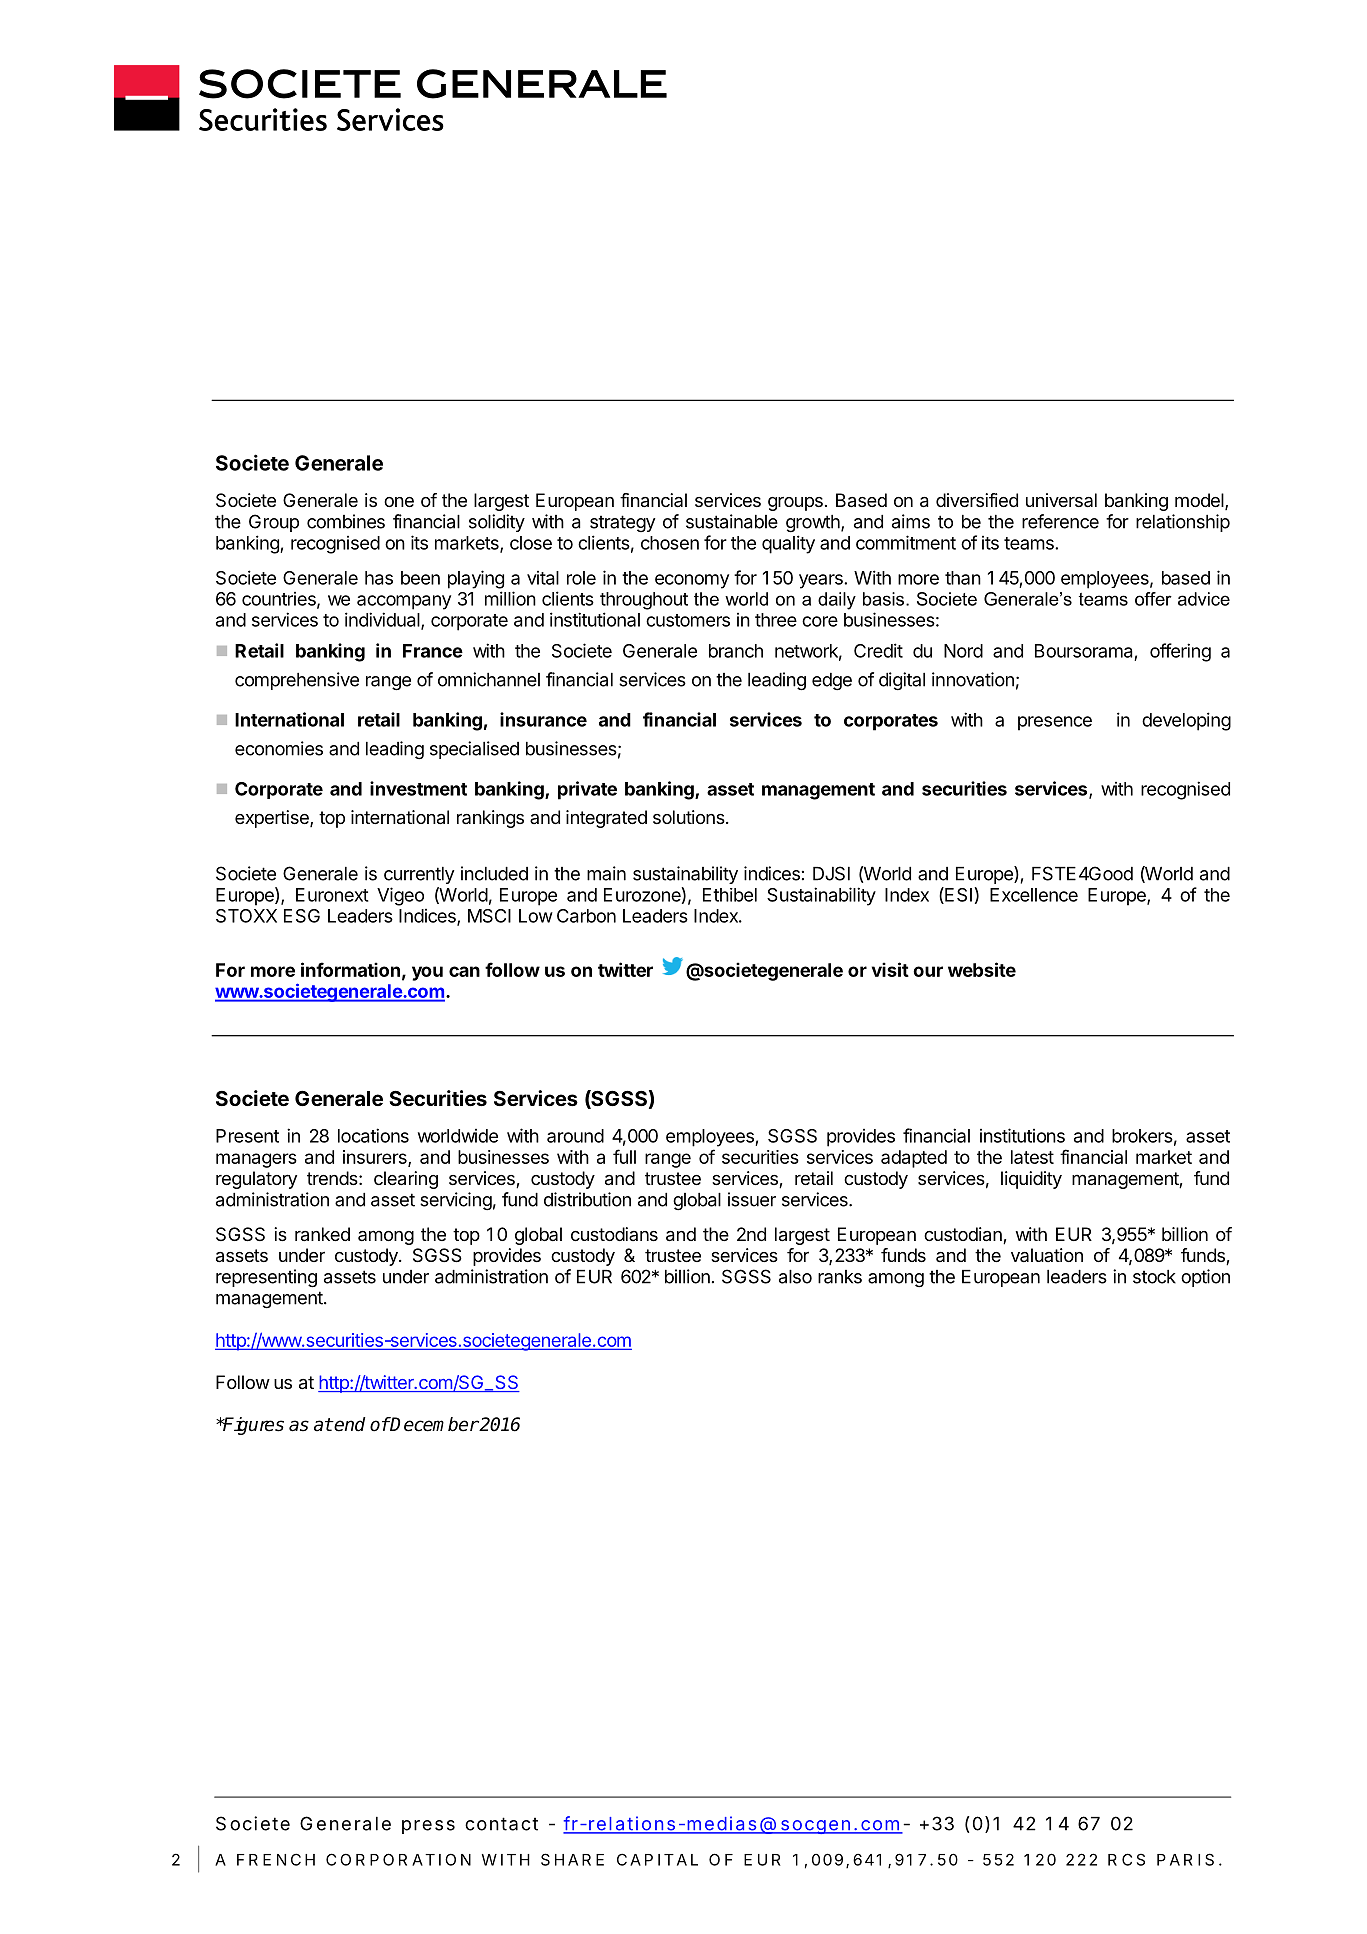 The width and height of the page is (1367, 1934). What do you see at coordinates (1034, 895) in the page?
I see `Excellence` at bounding box center [1034, 895].
